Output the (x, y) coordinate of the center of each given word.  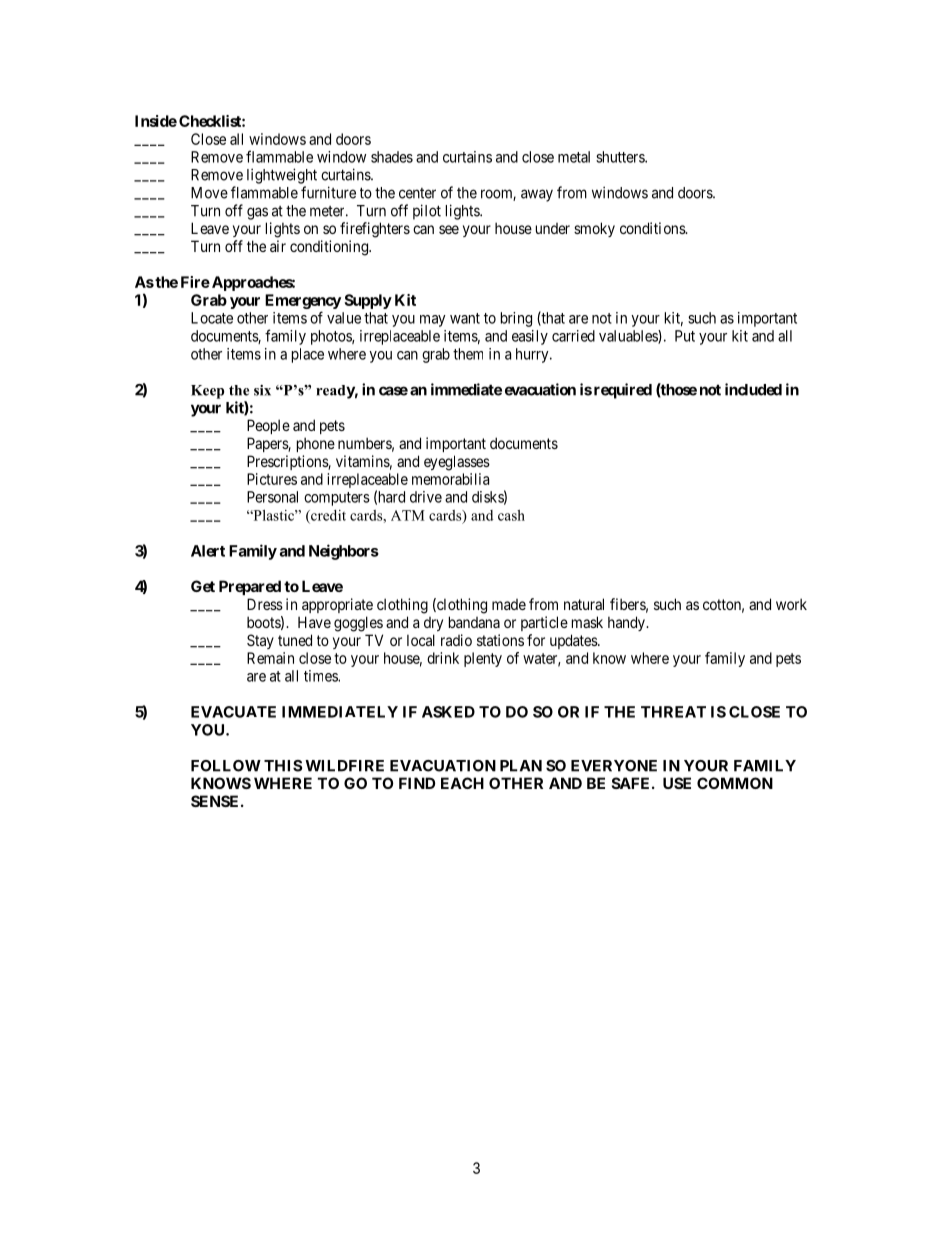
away (537, 195)
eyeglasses (457, 463)
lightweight (282, 176)
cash (511, 515)
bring (516, 319)
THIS (283, 766)
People (268, 426)
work (791, 604)
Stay (260, 641)
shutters (621, 157)
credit (327, 516)
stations (500, 640)
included (753, 389)
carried (573, 336)
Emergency (303, 301)
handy (627, 623)
